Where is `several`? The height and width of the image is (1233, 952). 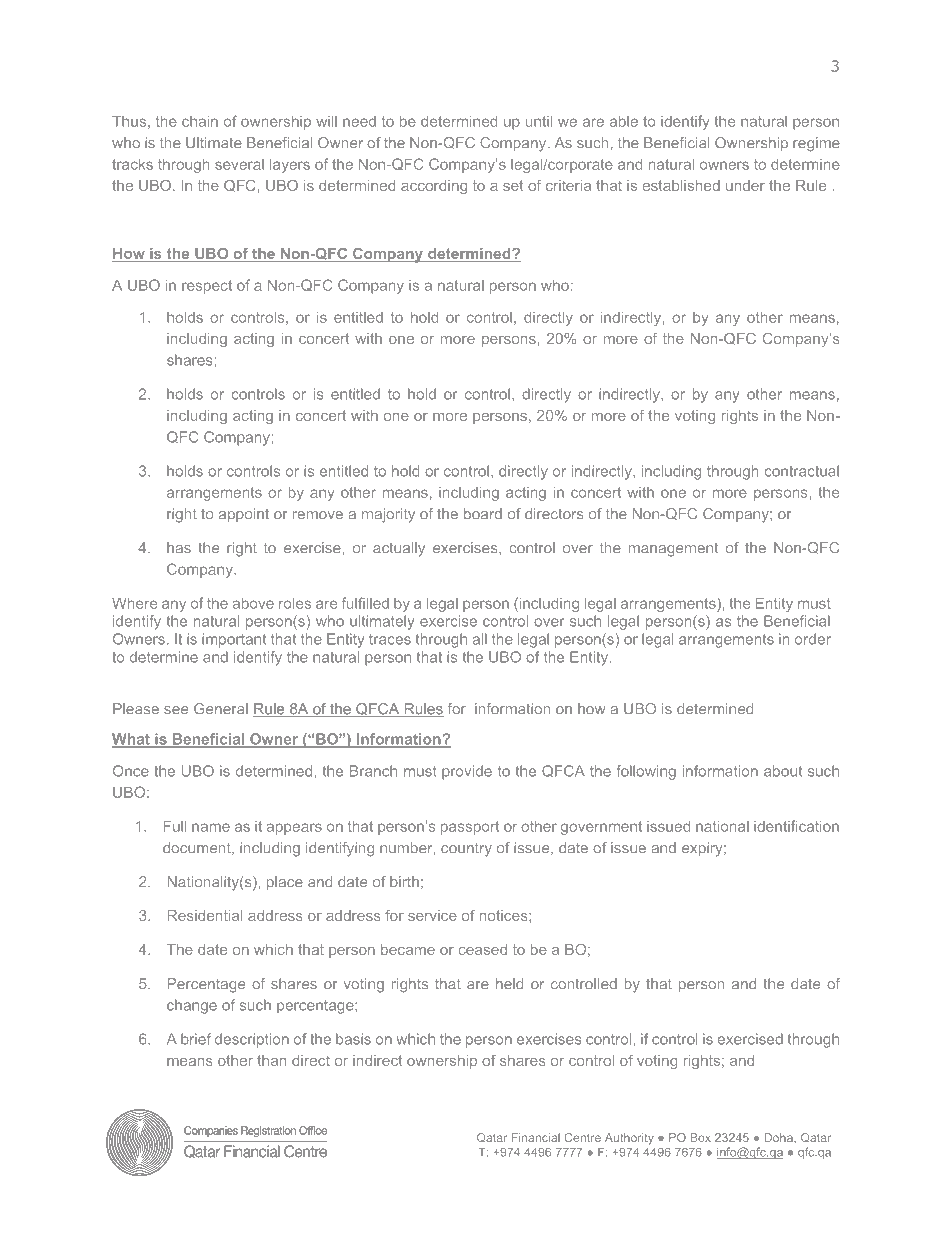 several is located at coordinates (239, 164).
